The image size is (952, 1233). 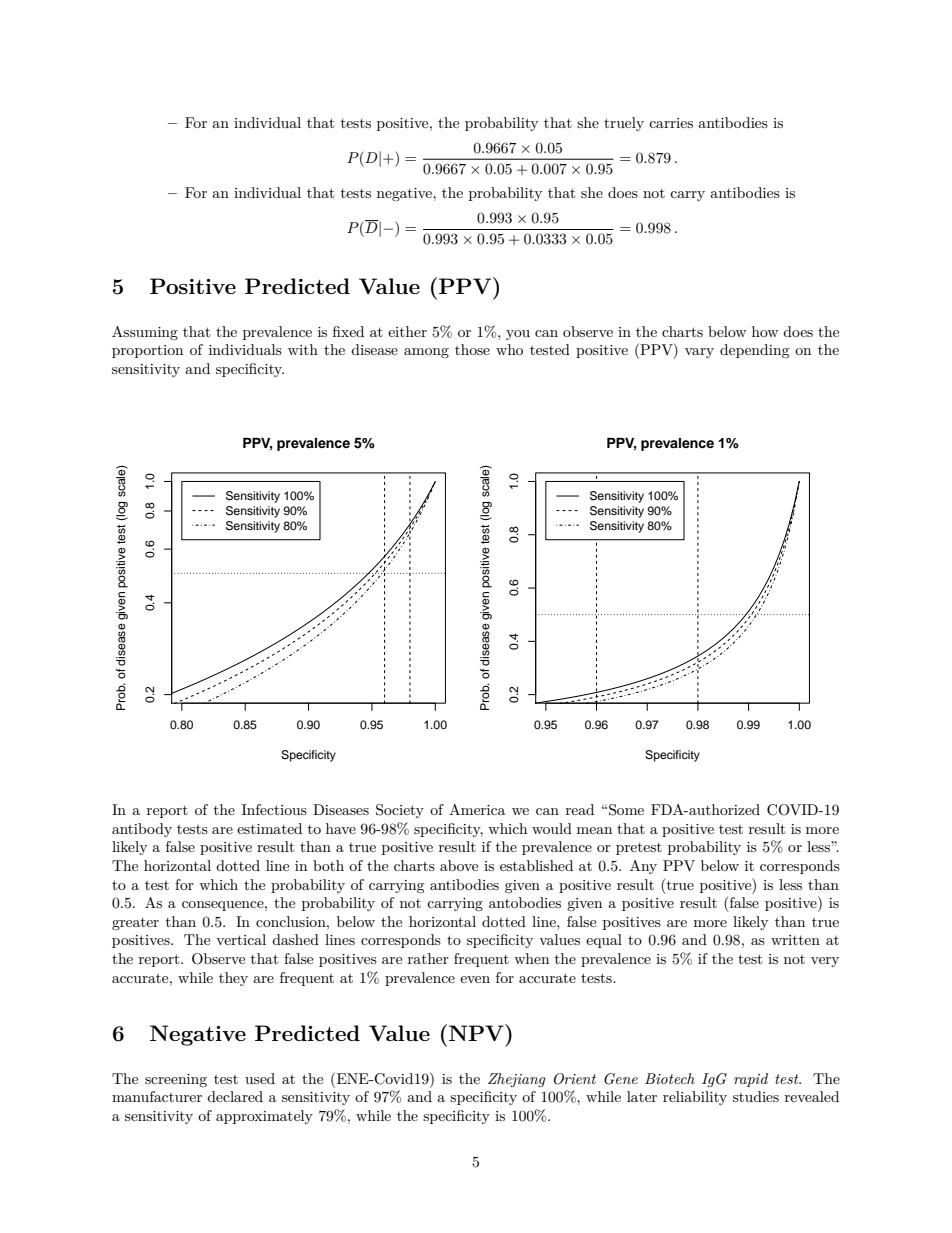 I want to click on how, so click(x=765, y=331).
